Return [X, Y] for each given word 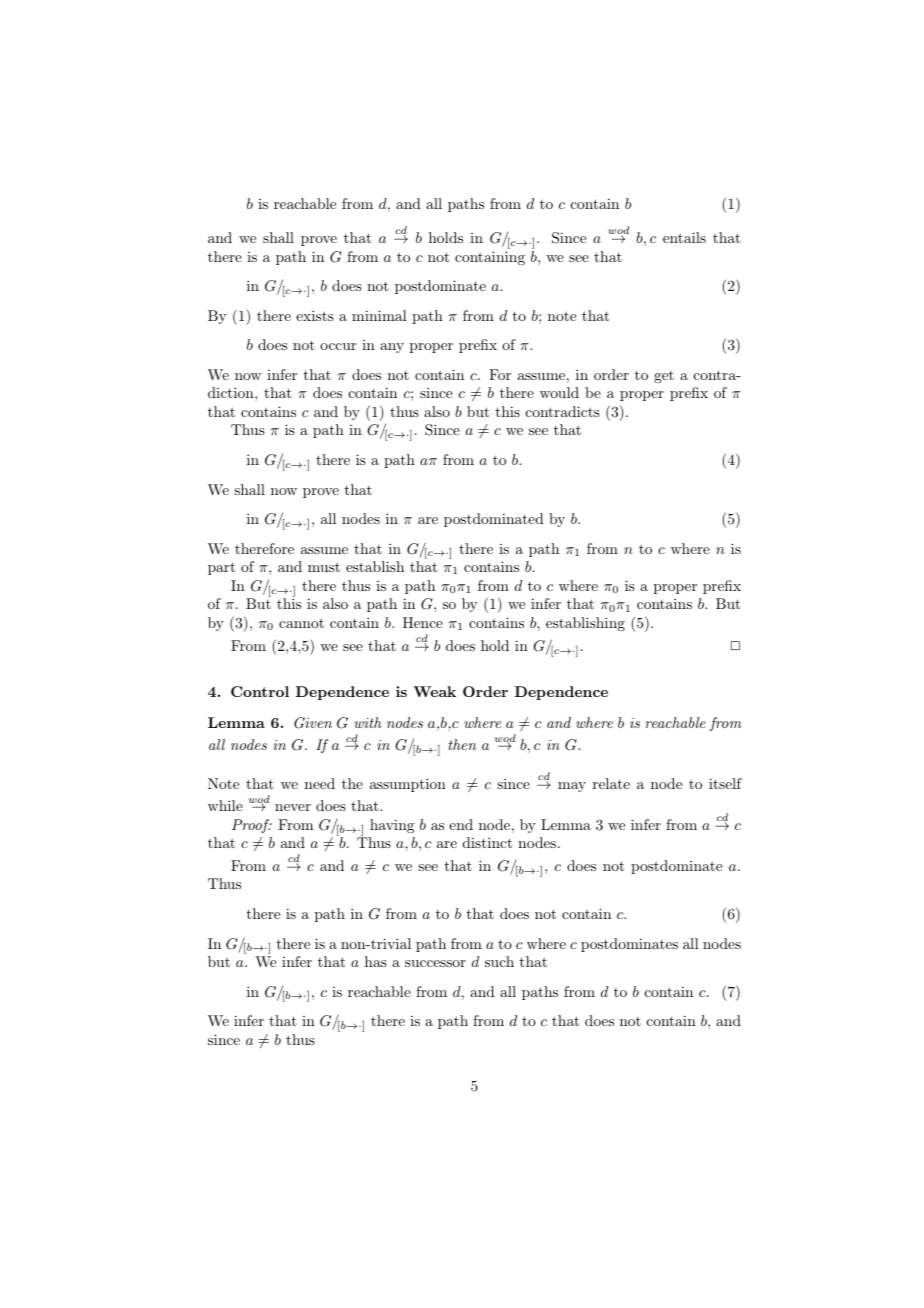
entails [684, 237]
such [499, 961]
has [376, 961]
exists [315, 315]
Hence [423, 622]
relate [611, 783]
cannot [301, 623]
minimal [379, 315]
